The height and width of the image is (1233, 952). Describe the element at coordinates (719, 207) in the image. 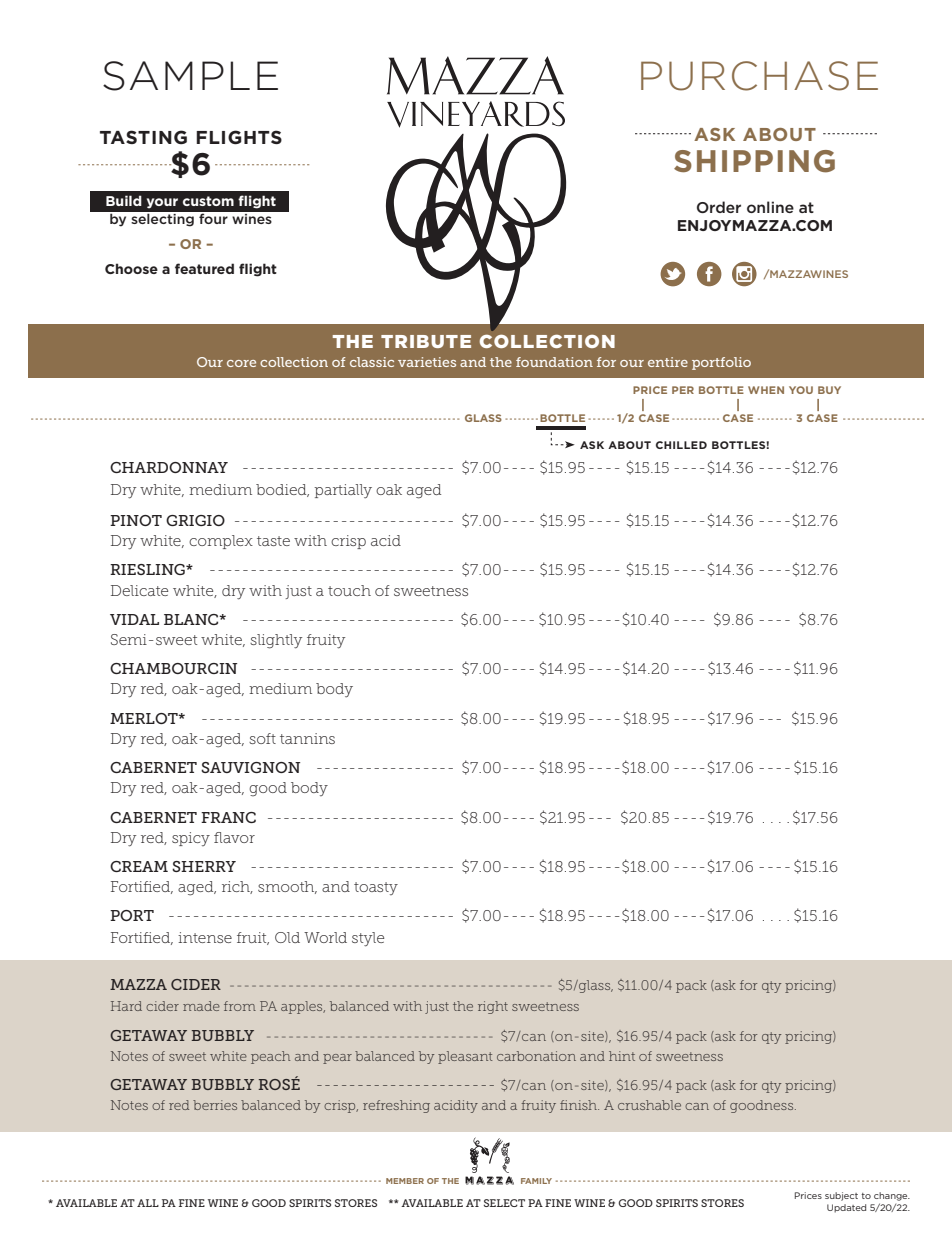

I see `Order` at that location.
